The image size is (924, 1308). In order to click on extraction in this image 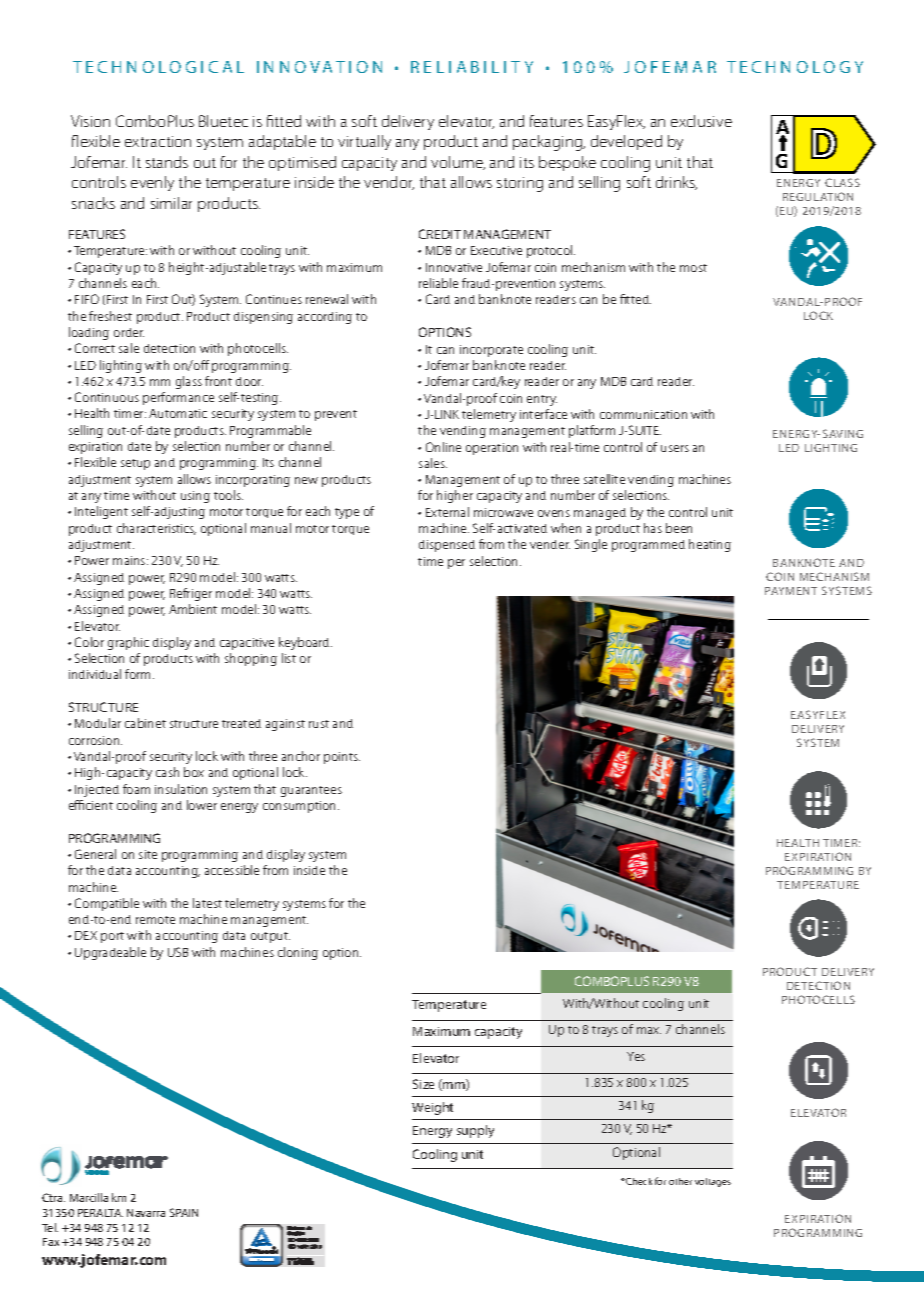, I will do `click(158, 141)`.
